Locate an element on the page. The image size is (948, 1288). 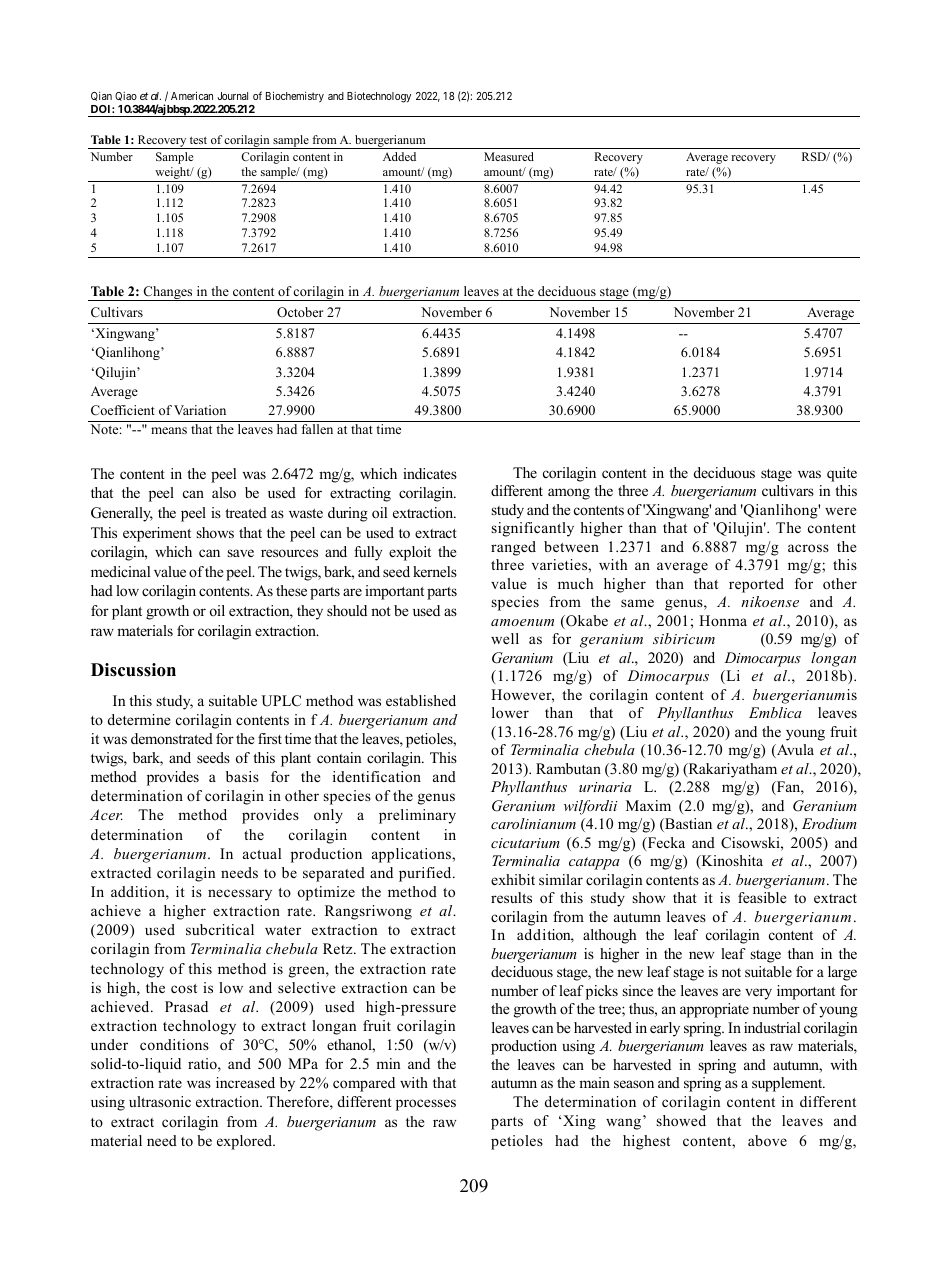
above is located at coordinates (767, 1140).
